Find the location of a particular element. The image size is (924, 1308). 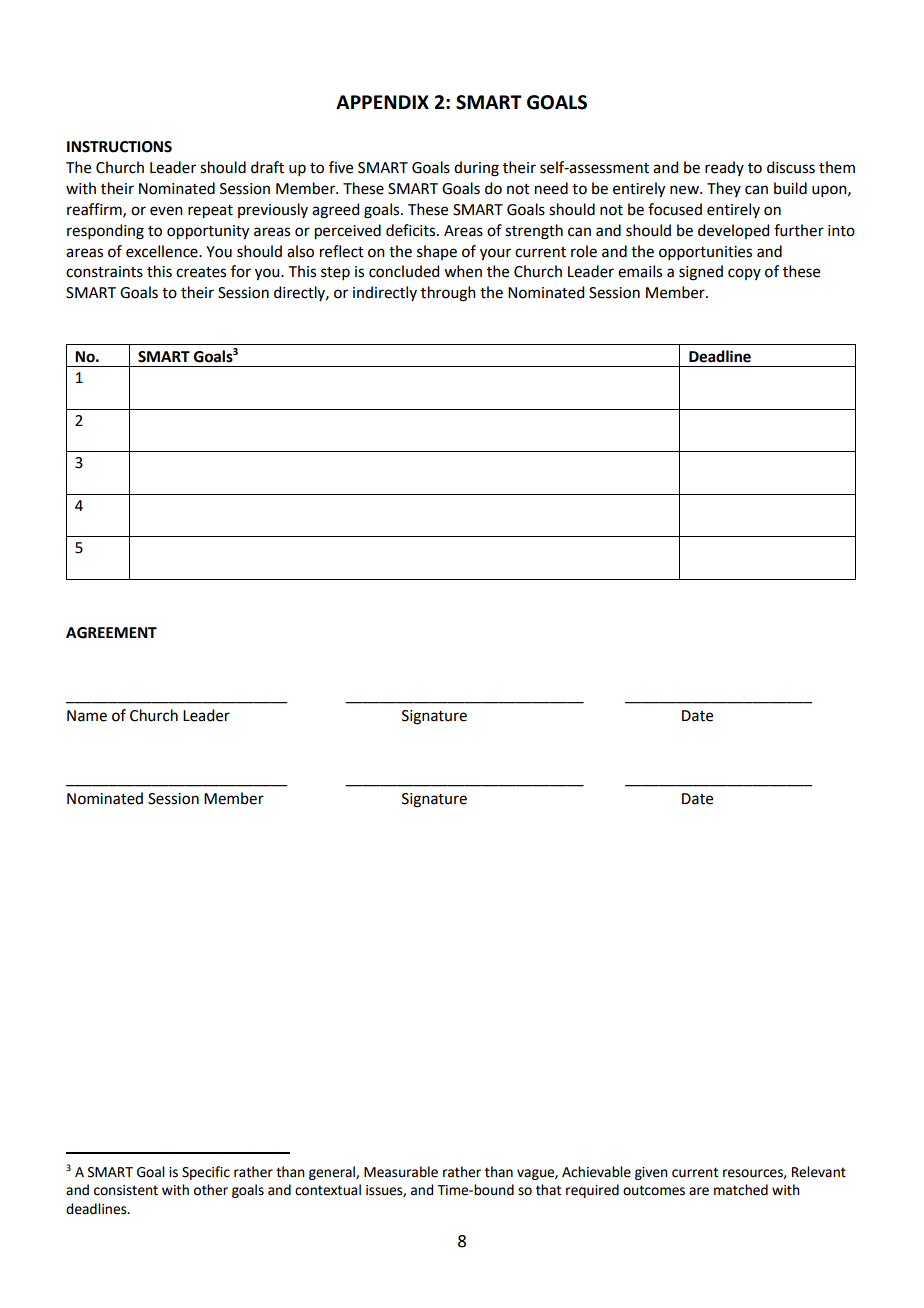

Relevant is located at coordinates (819, 1172).
